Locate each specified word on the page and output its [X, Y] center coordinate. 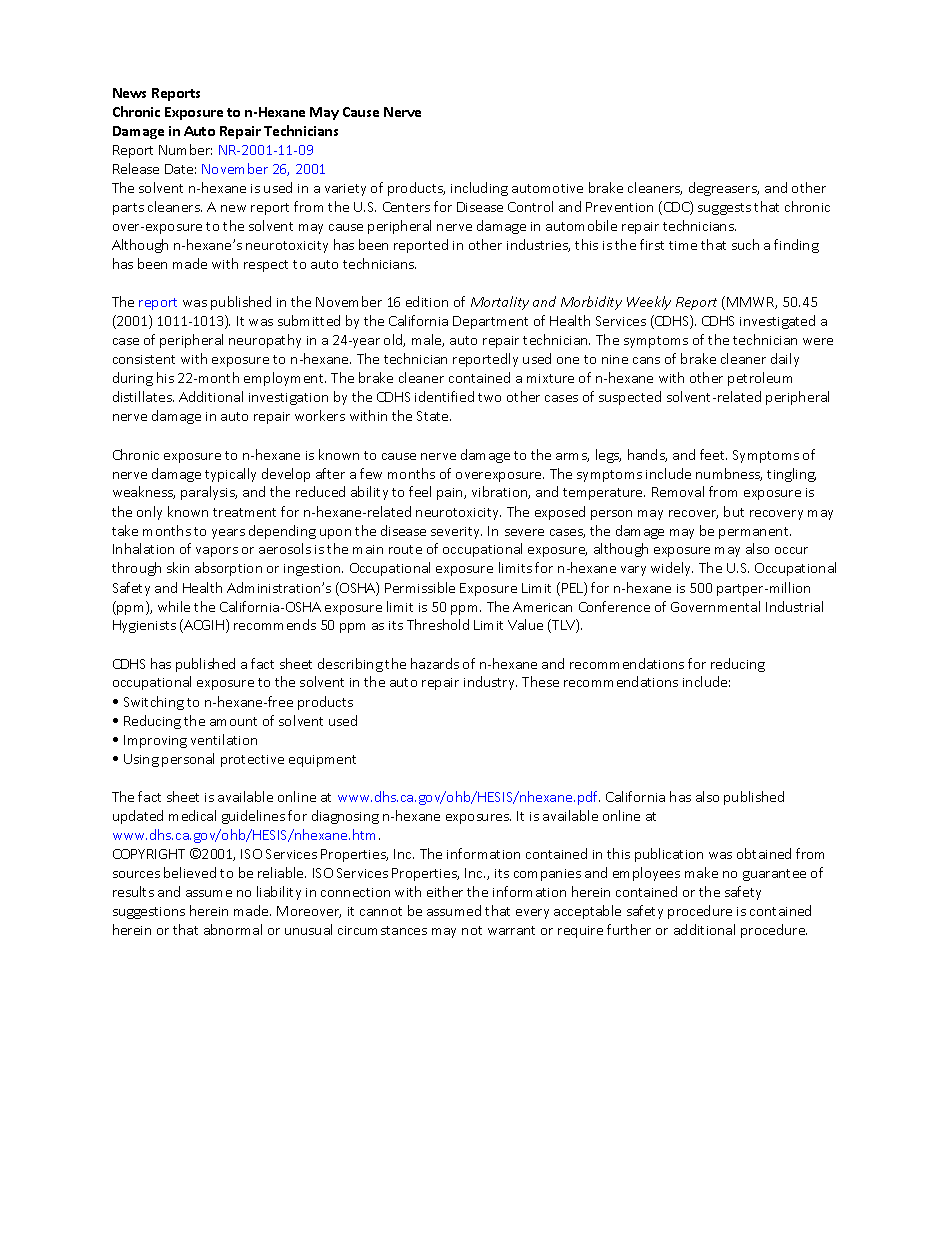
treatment [244, 512]
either [445, 891]
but [734, 511]
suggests [724, 209]
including [479, 189]
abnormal [233, 929]
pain [451, 494]
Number [185, 149]
